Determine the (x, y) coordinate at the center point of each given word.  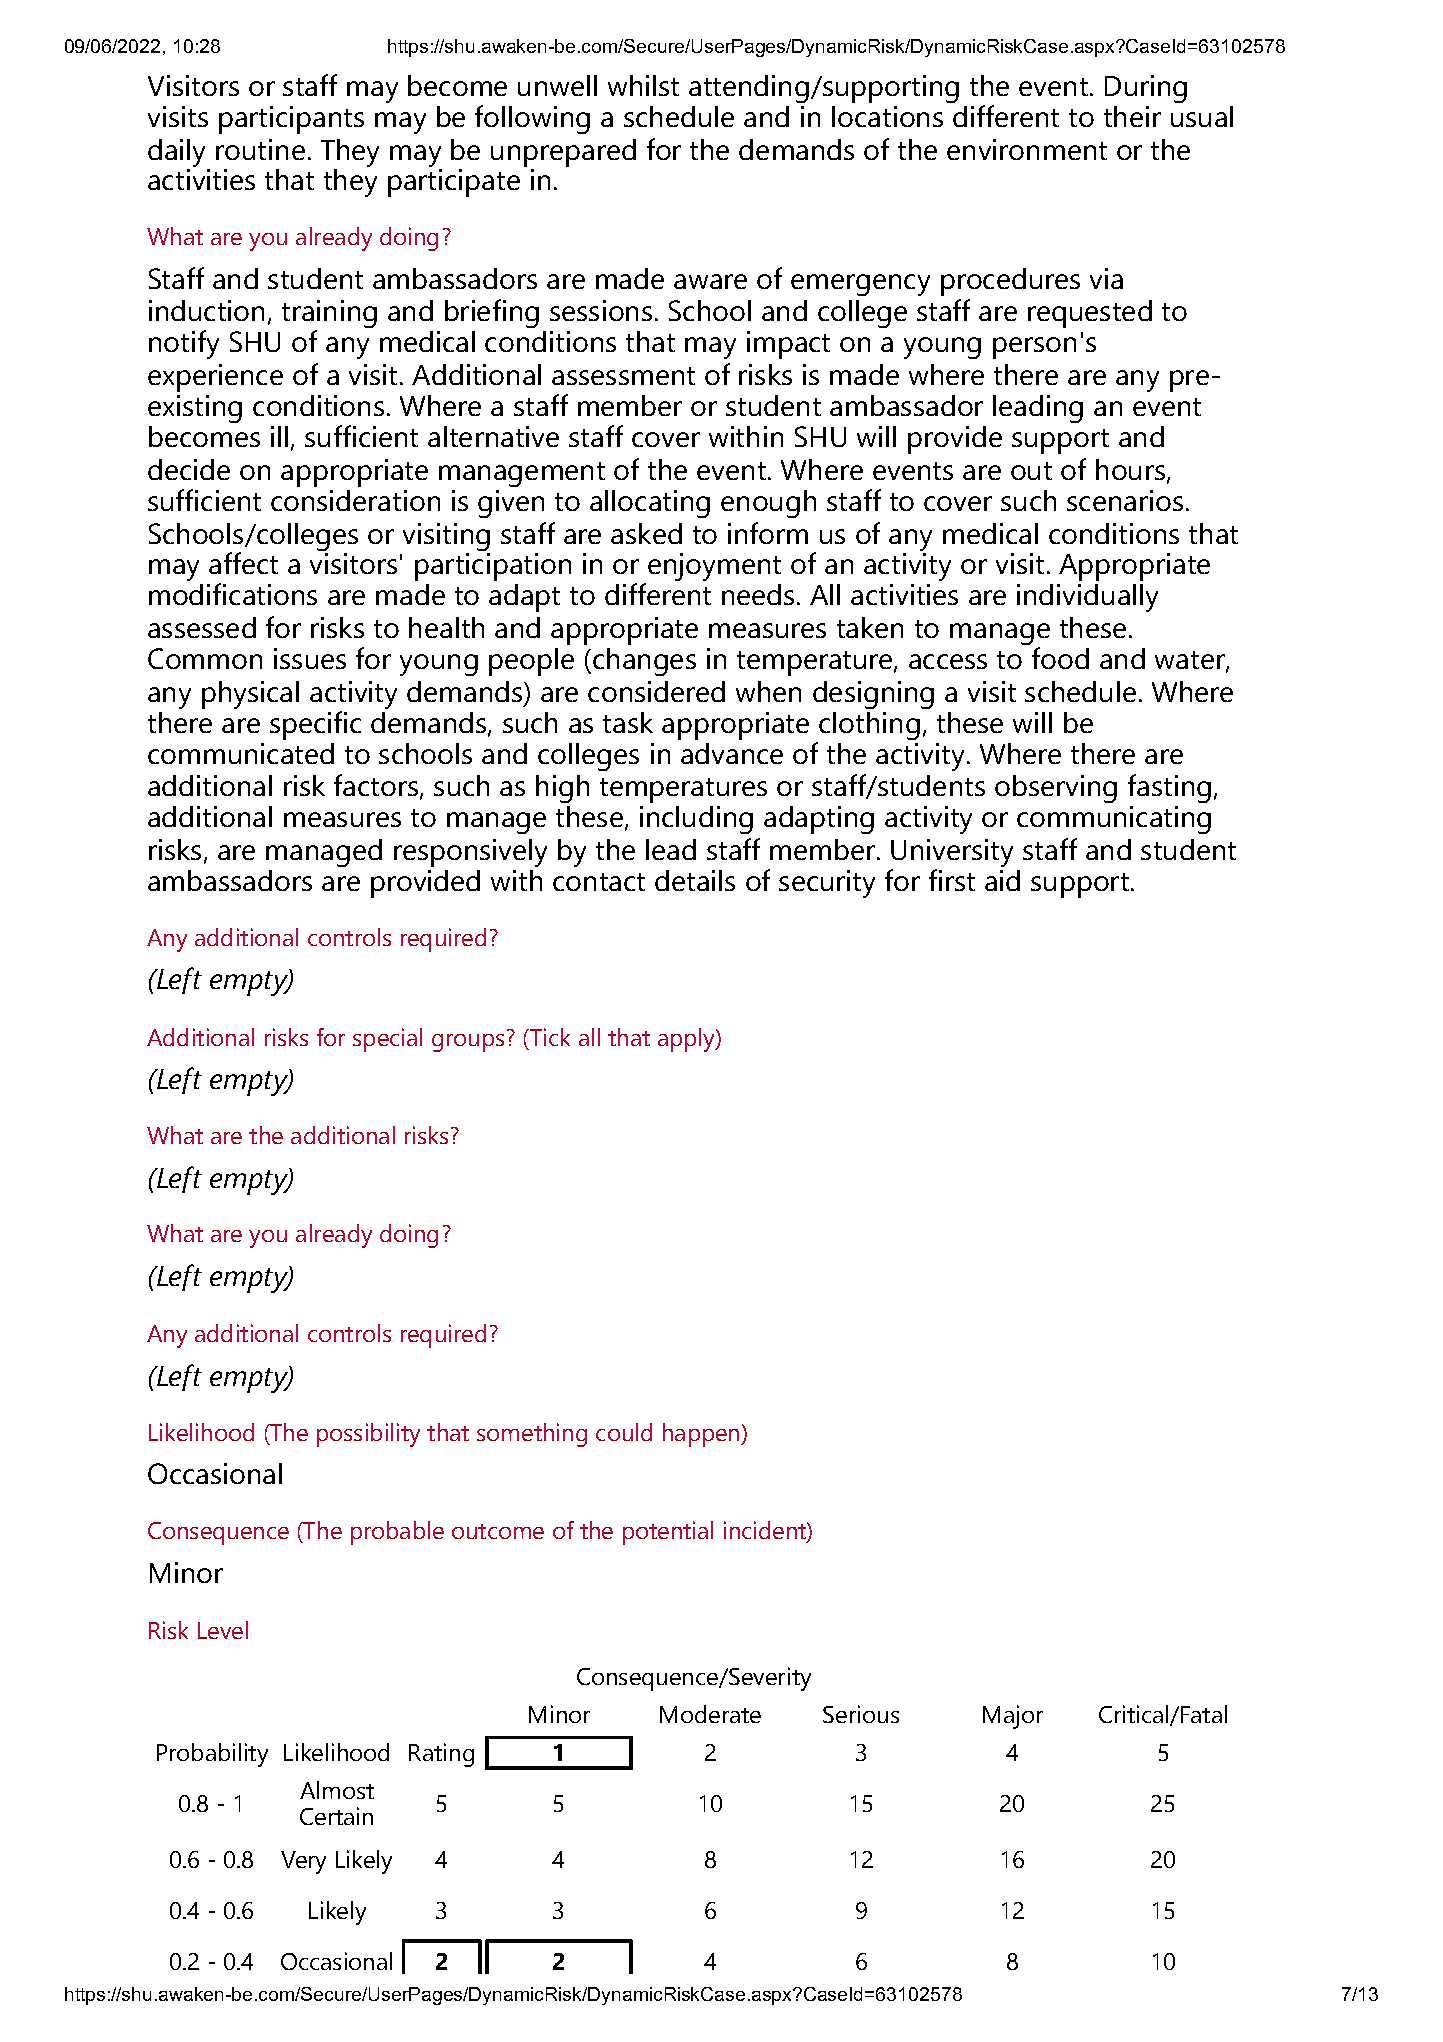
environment (1027, 149)
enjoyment (714, 567)
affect (243, 563)
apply (687, 1040)
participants (291, 120)
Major (1013, 1717)
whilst (643, 85)
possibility (368, 1435)
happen (702, 1435)
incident (766, 1531)
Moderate (710, 1714)
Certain (336, 1816)
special (387, 1040)
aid (1002, 880)
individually (1087, 598)
